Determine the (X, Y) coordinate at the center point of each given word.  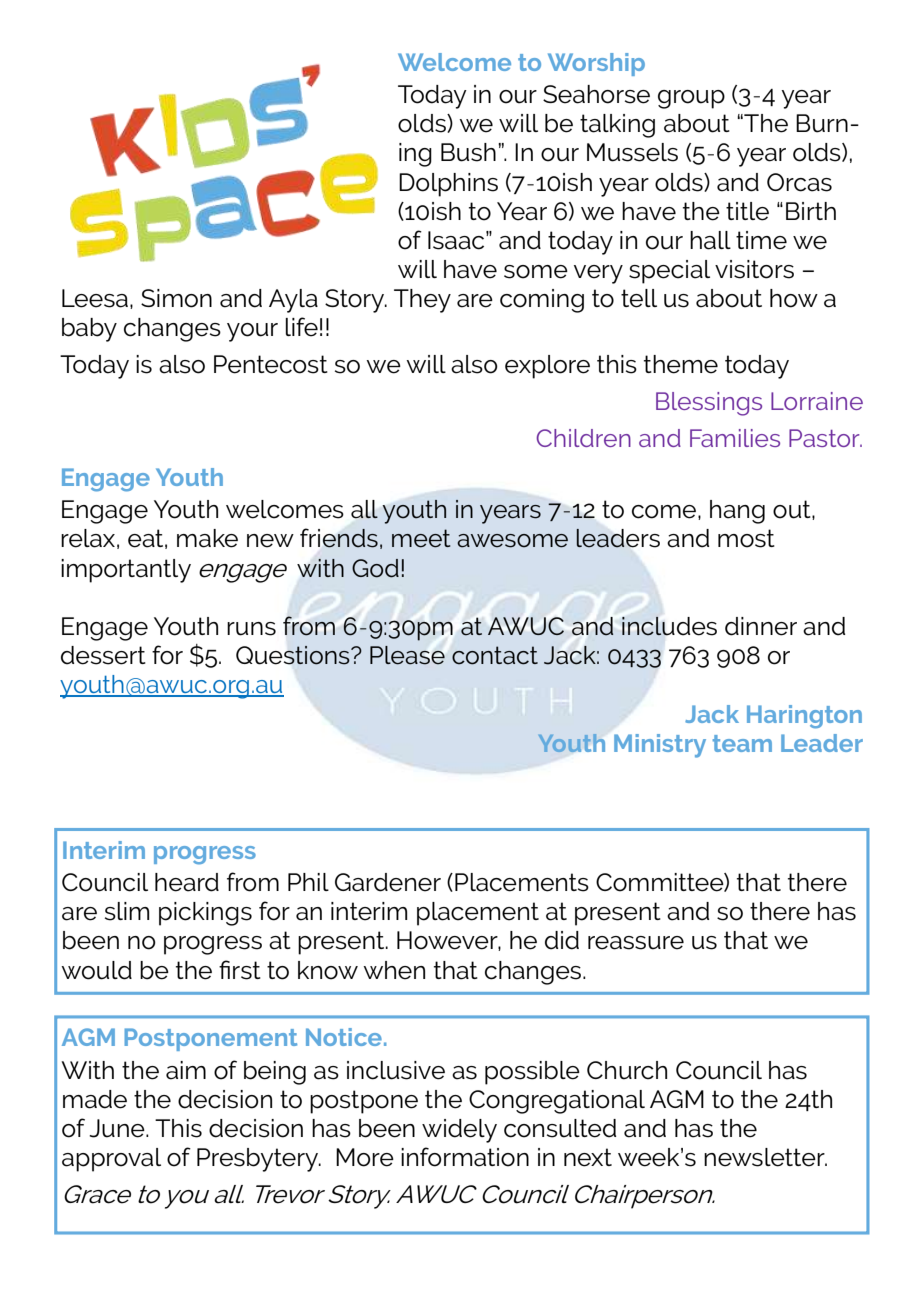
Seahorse (596, 94)
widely (459, 1131)
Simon (176, 298)
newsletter (765, 1157)
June (118, 1128)
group (691, 99)
